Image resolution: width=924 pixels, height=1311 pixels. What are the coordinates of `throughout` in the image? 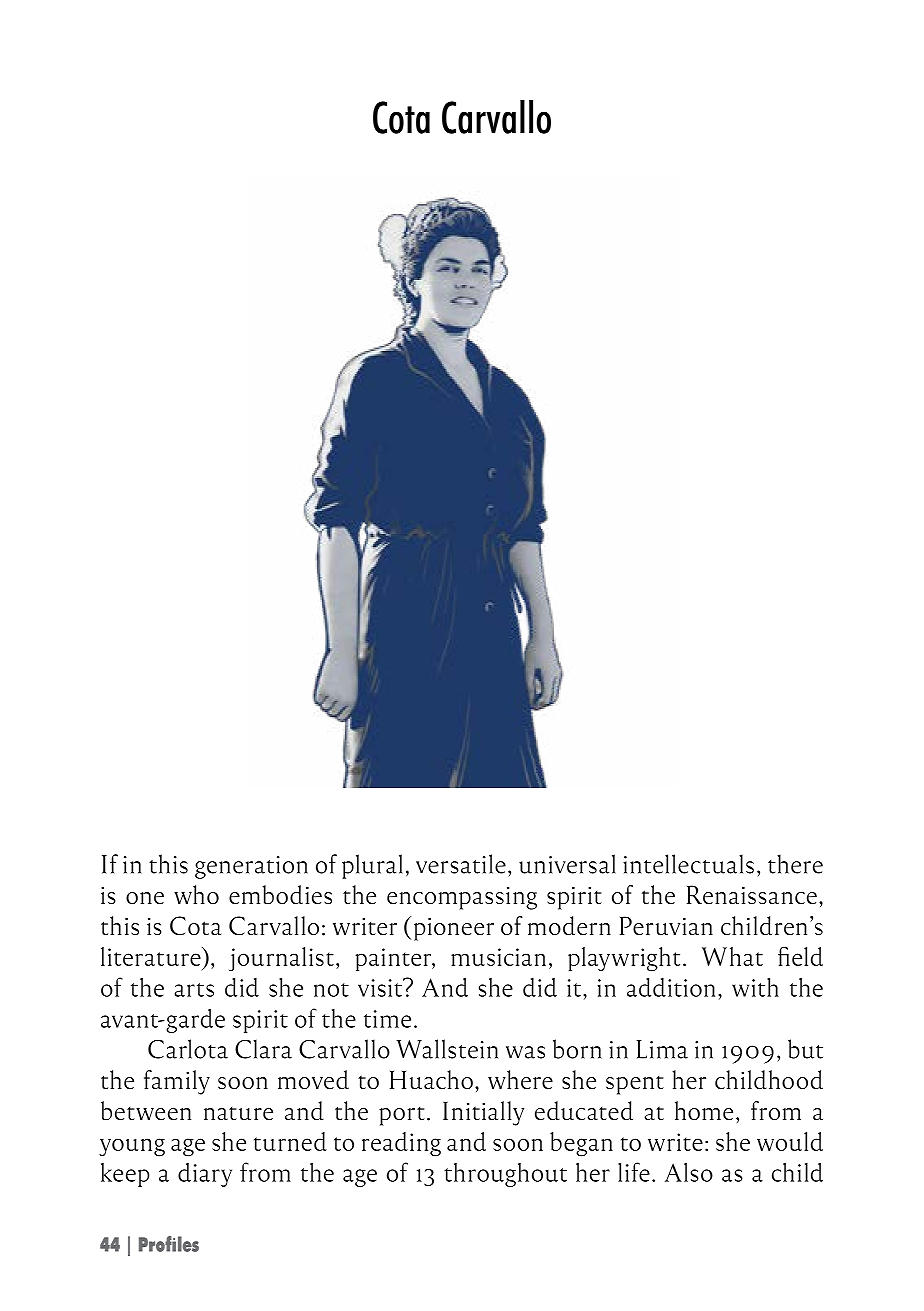 It's located at (505, 1175).
